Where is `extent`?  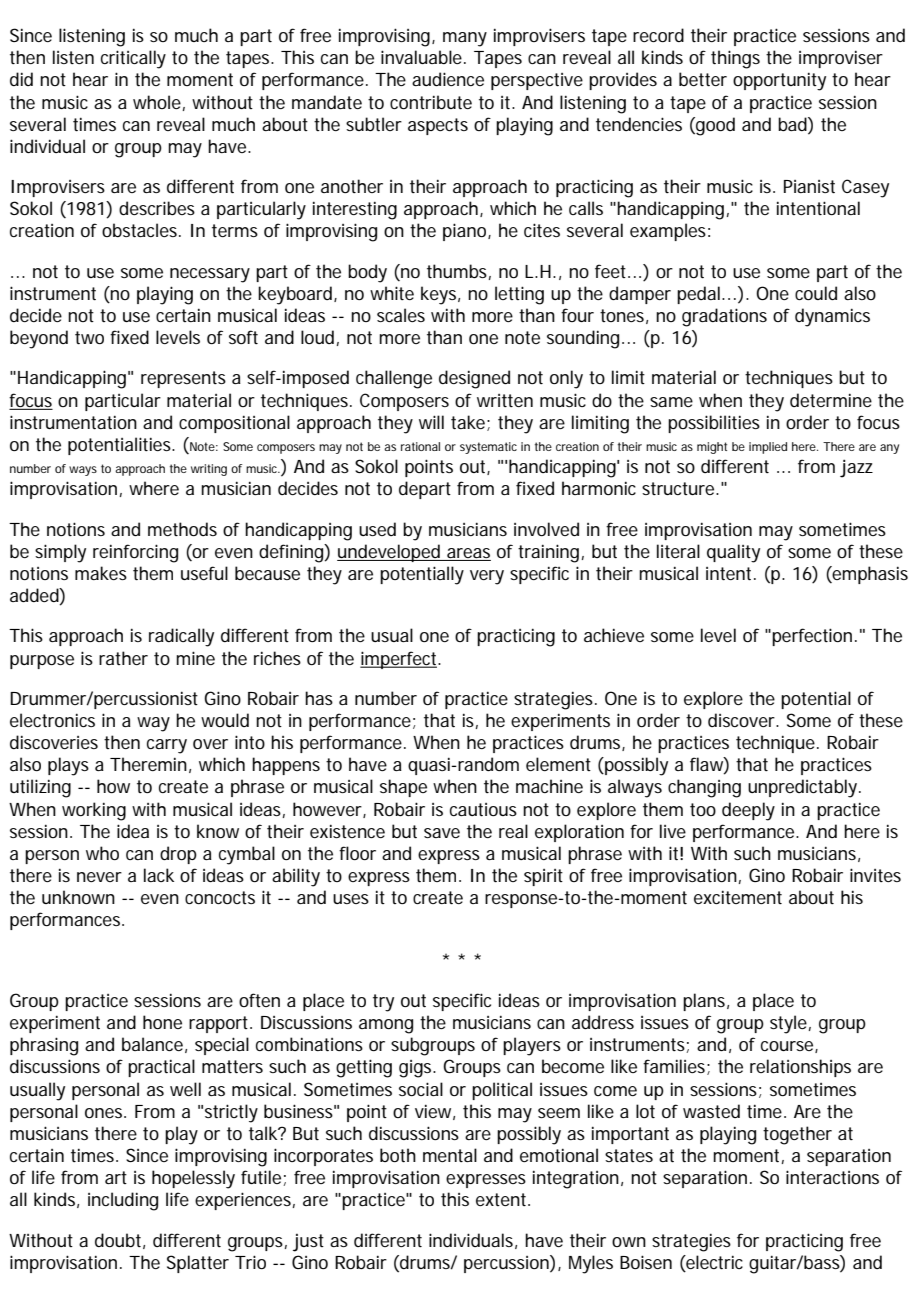 extent is located at coordinates (503, 1199).
